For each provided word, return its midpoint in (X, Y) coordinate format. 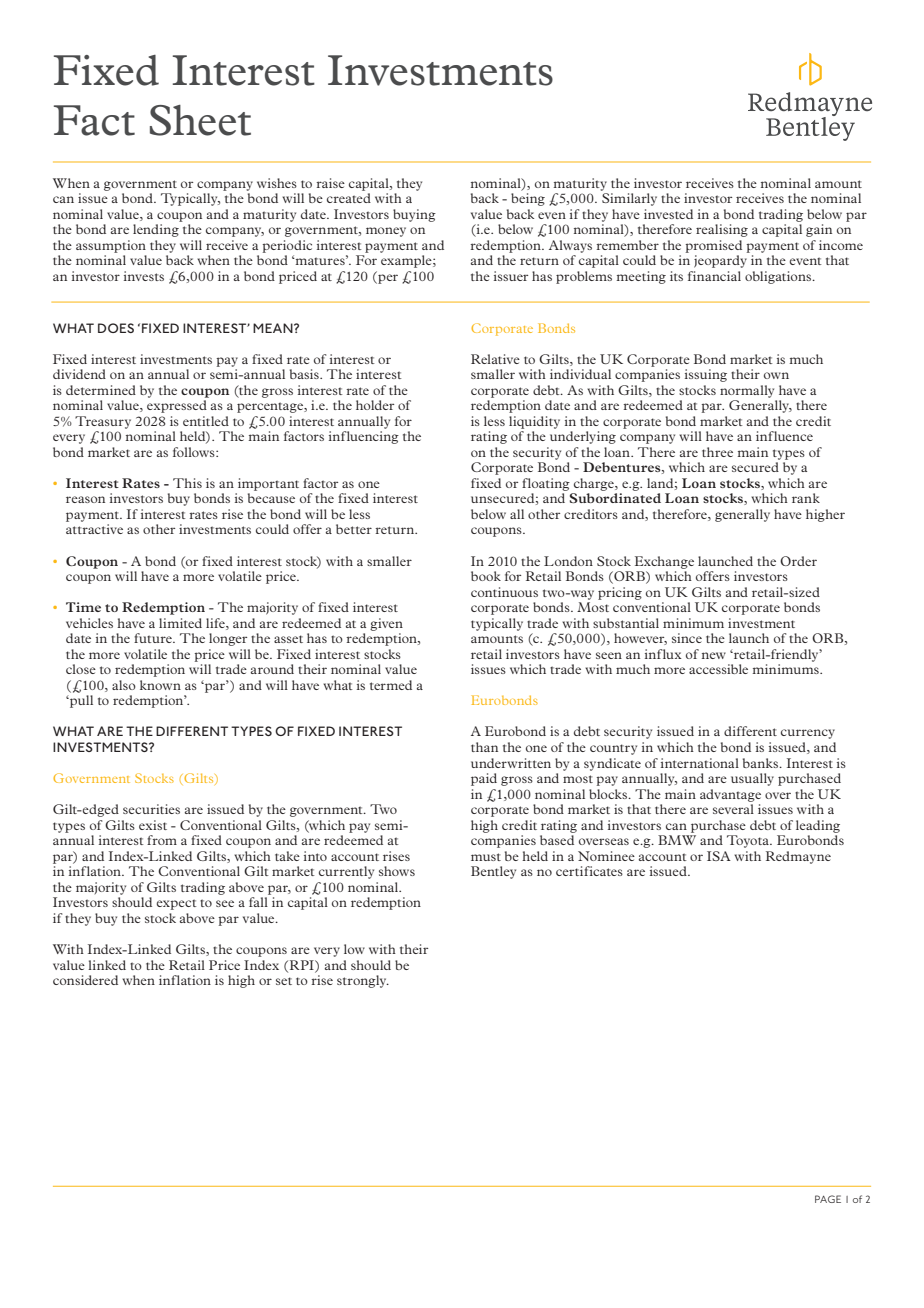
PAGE (828, 1199)
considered (85, 980)
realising (722, 230)
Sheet (200, 120)
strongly (363, 981)
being (528, 199)
